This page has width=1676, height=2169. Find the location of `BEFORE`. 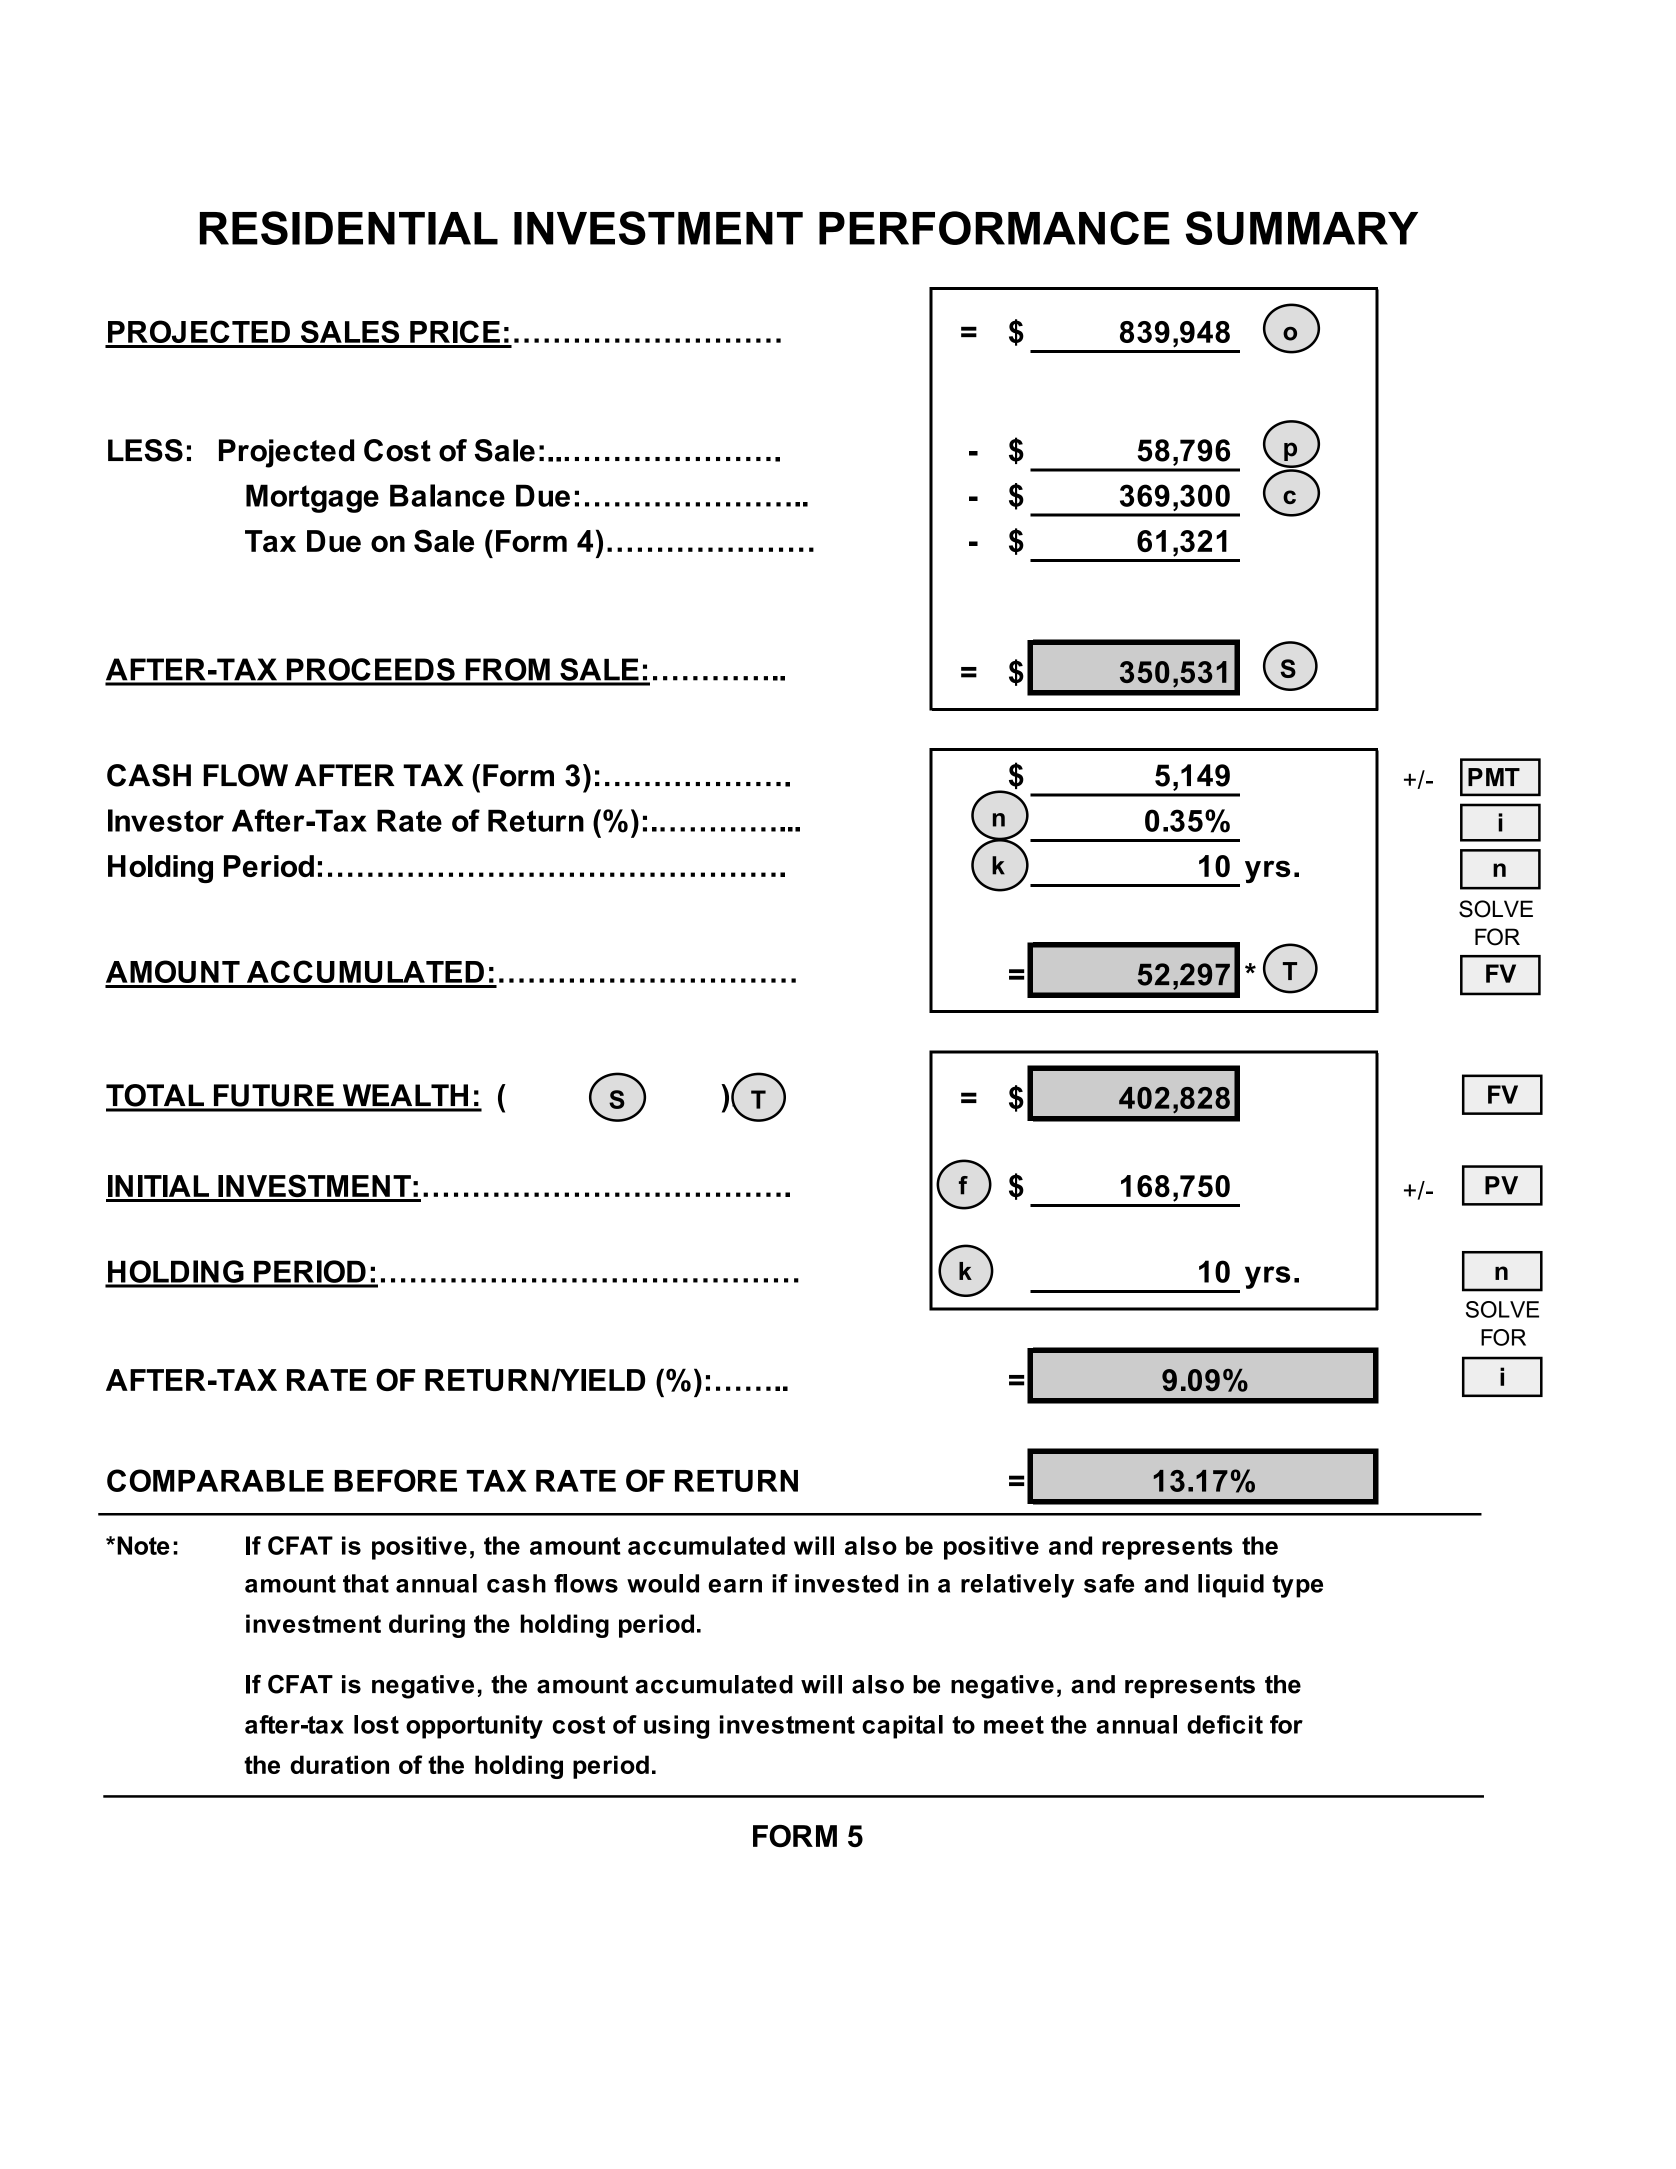

BEFORE is located at coordinates (395, 1480).
